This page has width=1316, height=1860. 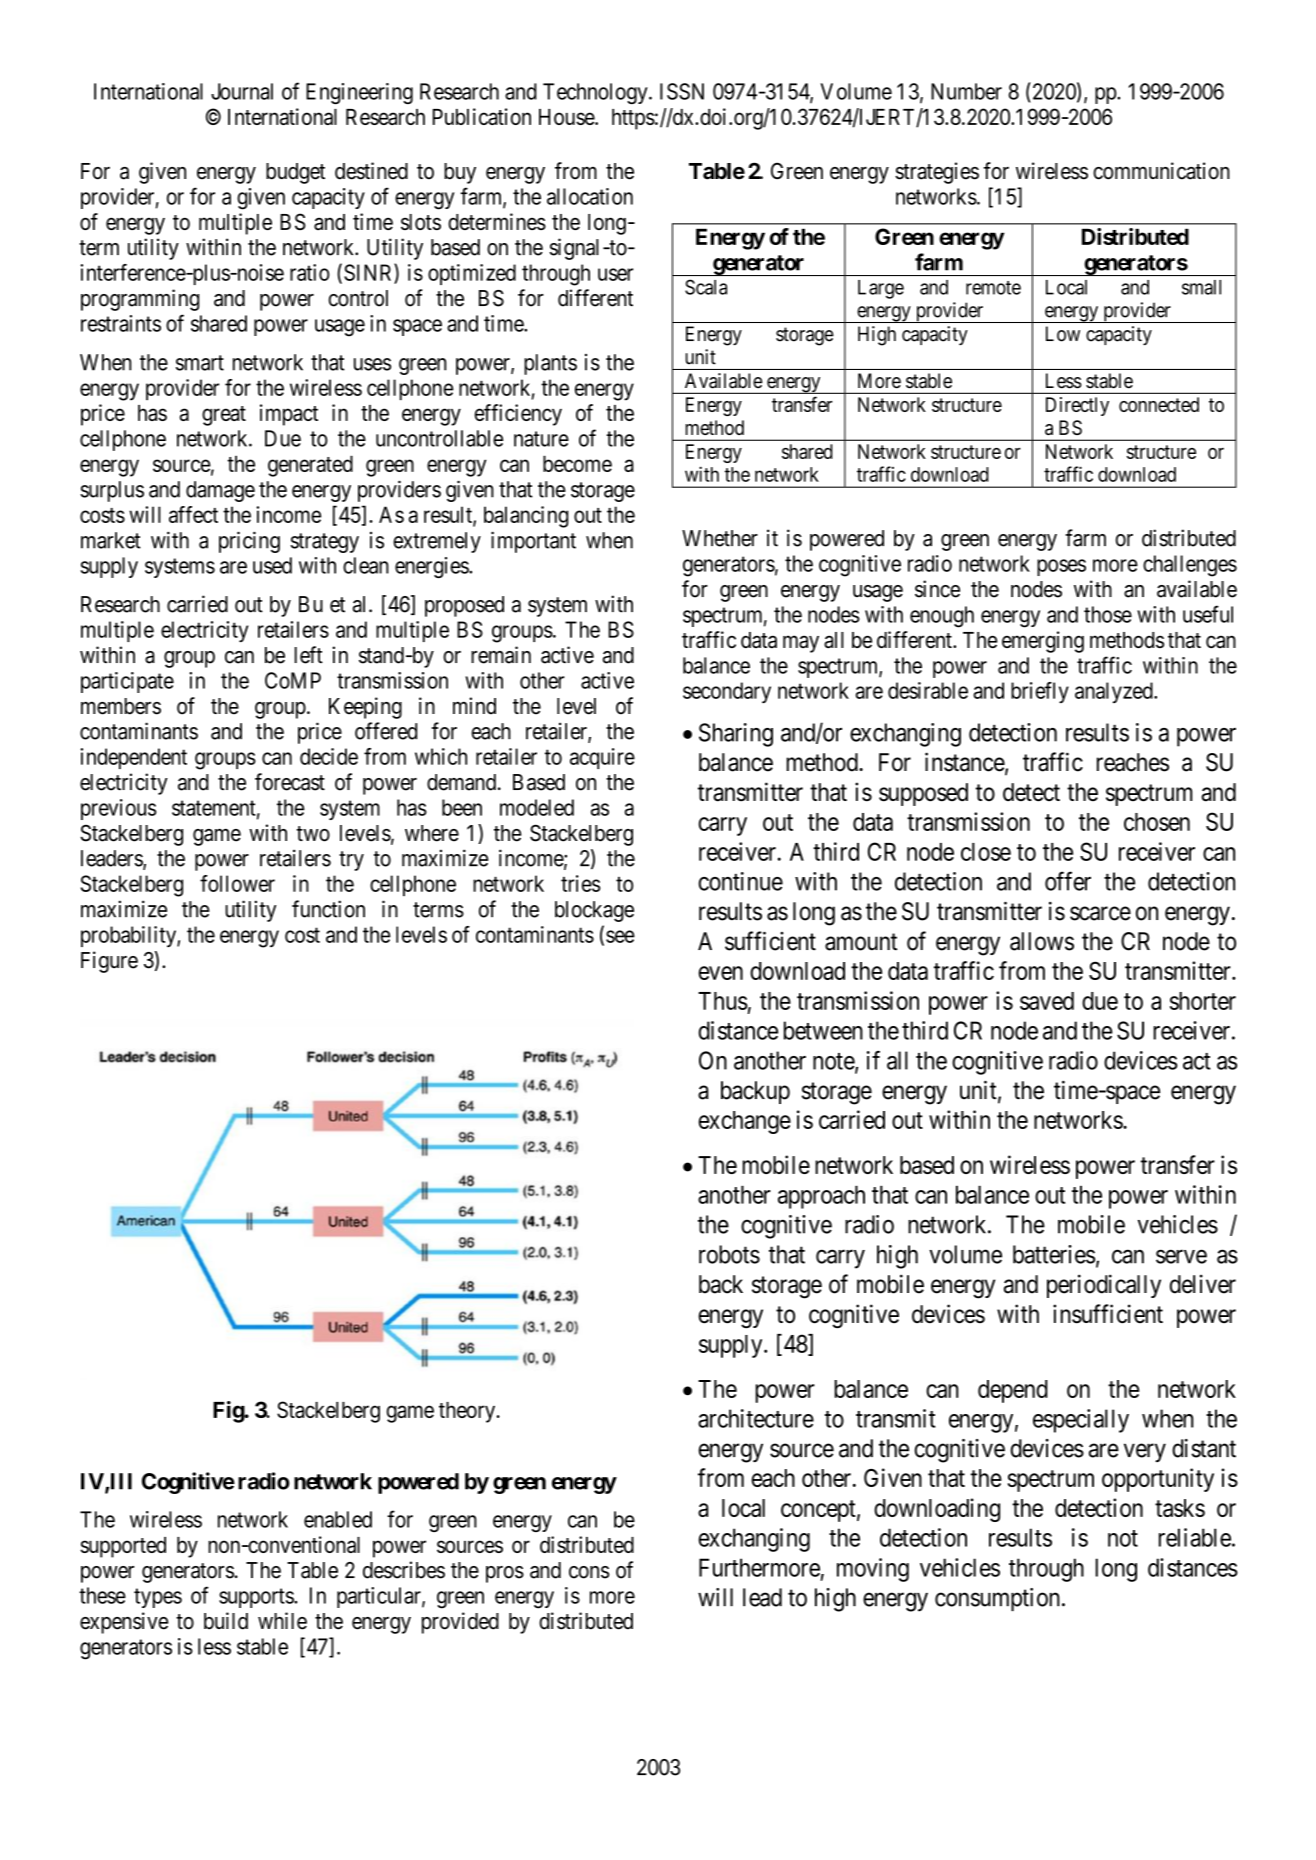 I want to click on Journal, so click(x=242, y=91).
